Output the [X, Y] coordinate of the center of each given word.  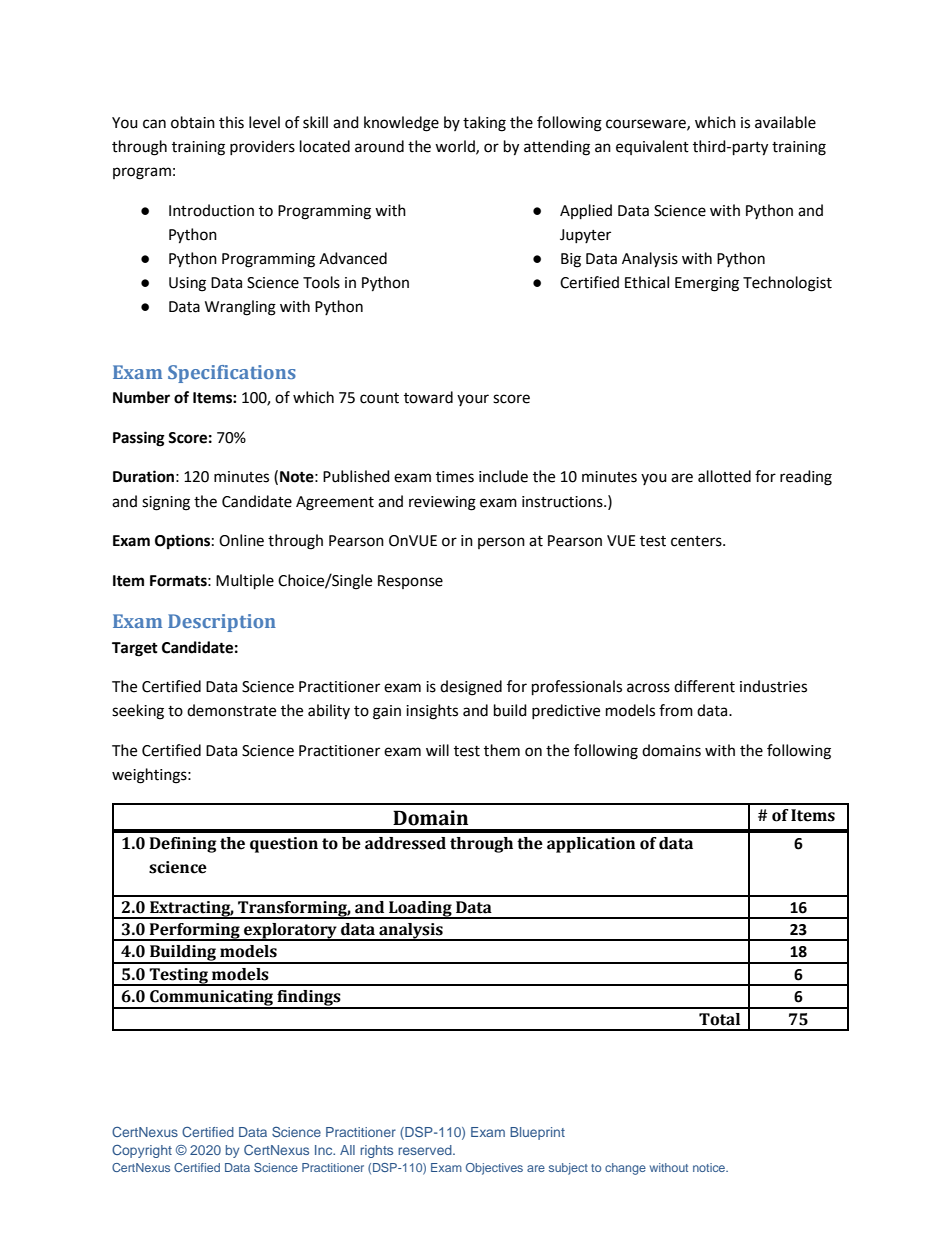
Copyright [142, 1151]
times [455, 477]
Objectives [494, 1169]
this [231, 122]
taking [484, 124]
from [676, 710]
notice [710, 1167]
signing [166, 503]
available [785, 122]
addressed [405, 843]
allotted [724, 476]
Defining [183, 845]
